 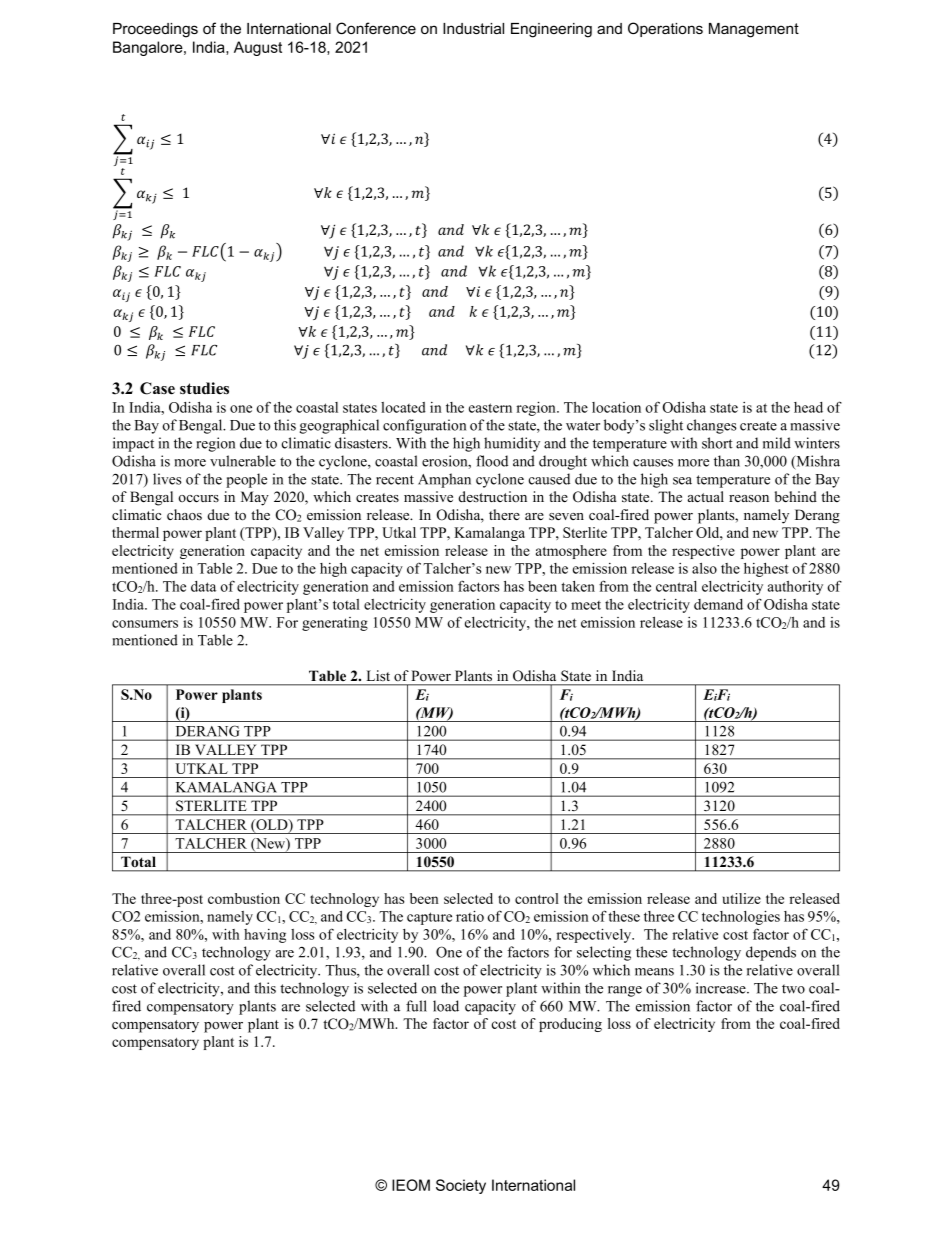 I want to click on Management, so click(x=754, y=30).
